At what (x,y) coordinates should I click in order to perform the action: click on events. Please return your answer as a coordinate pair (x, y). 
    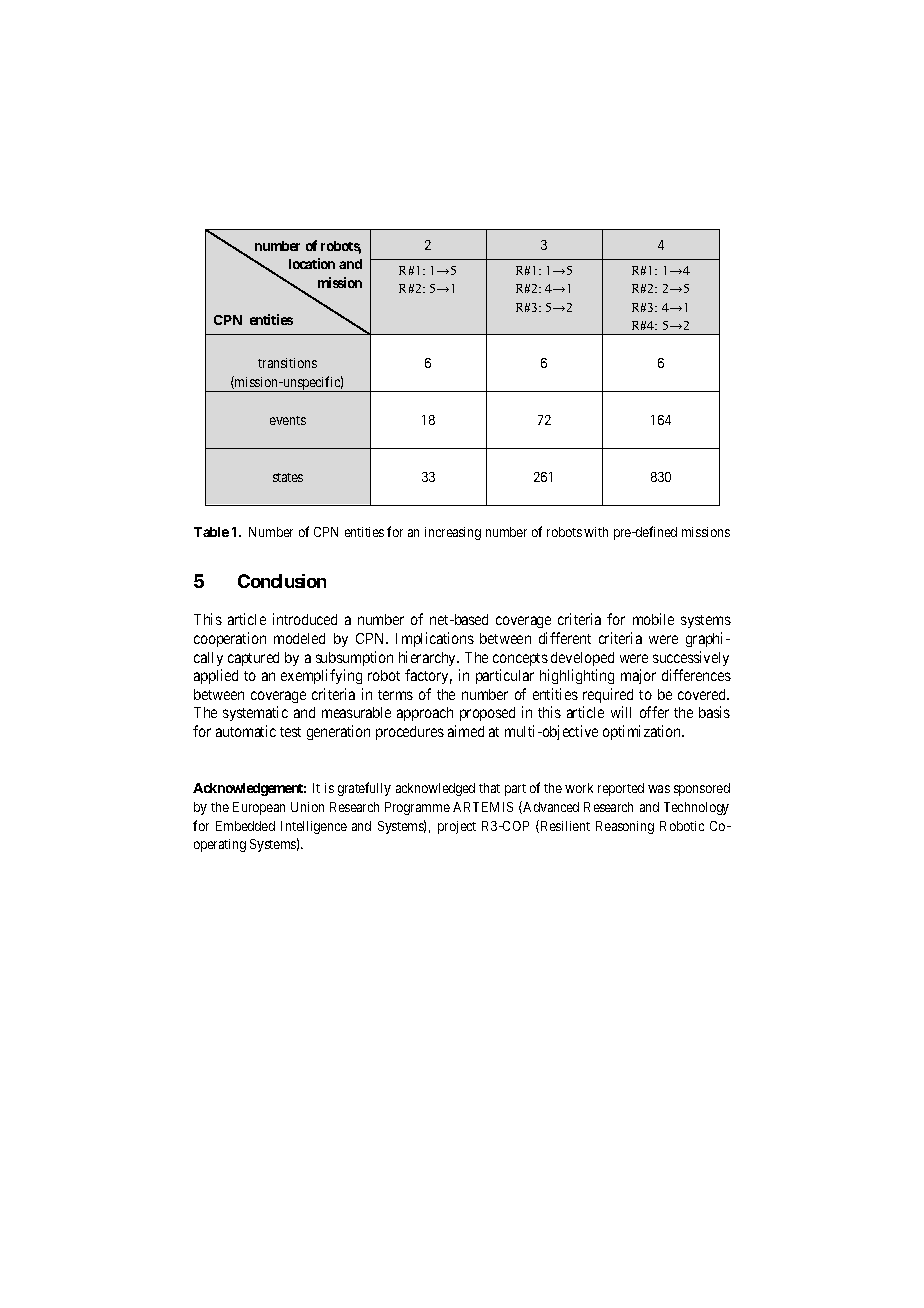
    Looking at the image, I should click on (288, 420).
